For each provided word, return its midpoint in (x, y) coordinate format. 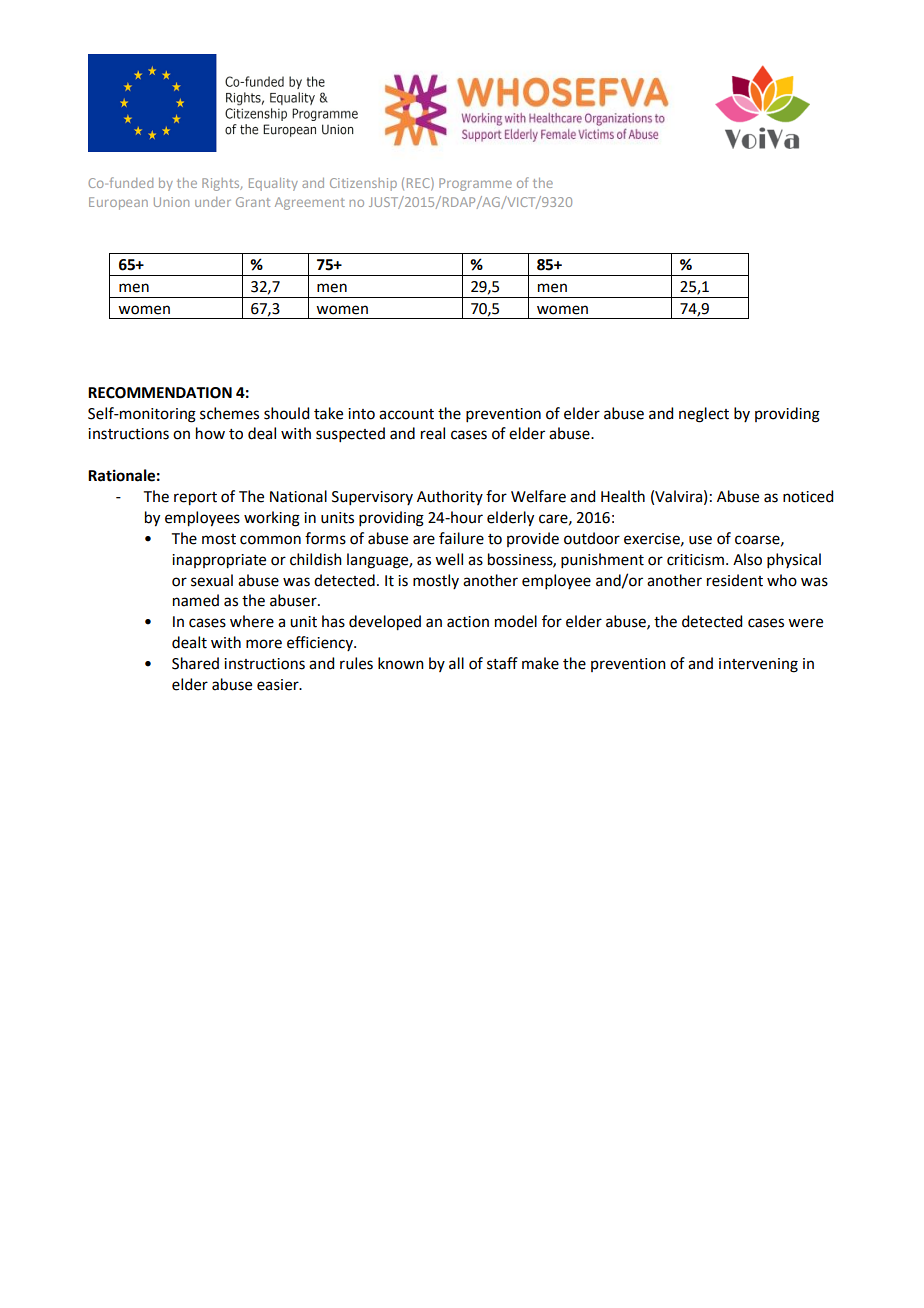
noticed (808, 496)
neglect (704, 415)
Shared (195, 663)
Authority (450, 497)
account (406, 414)
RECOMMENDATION (160, 393)
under (213, 202)
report (195, 499)
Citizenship (363, 184)
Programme (475, 184)
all (456, 663)
